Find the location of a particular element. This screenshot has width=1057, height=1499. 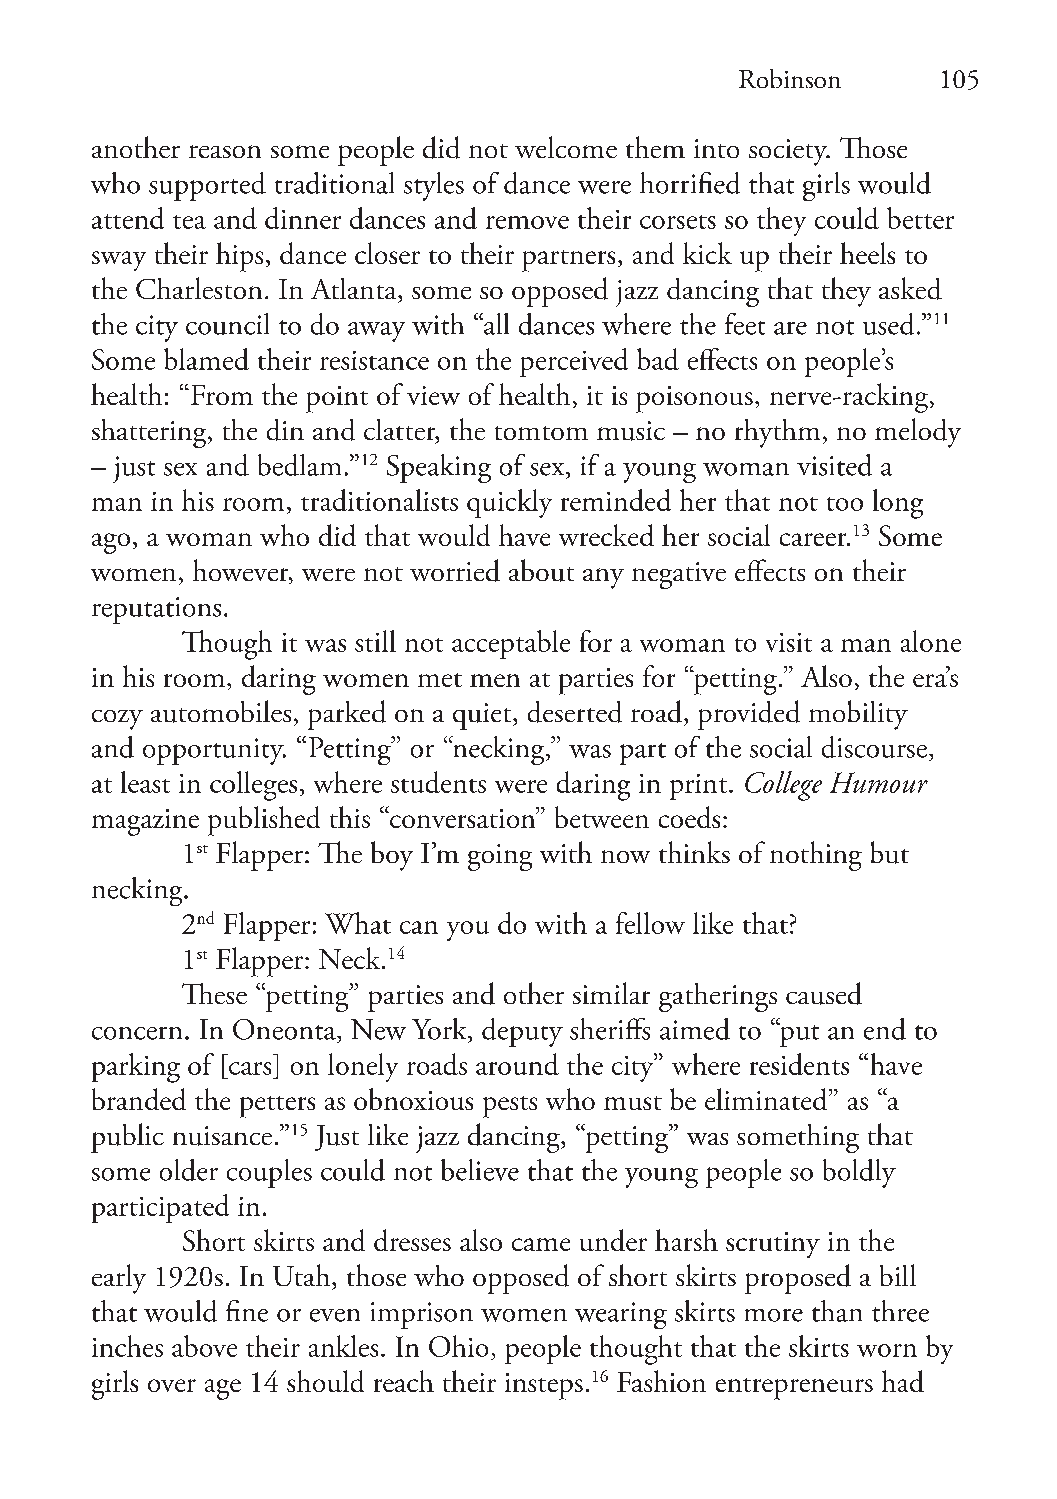

can is located at coordinates (419, 927).
